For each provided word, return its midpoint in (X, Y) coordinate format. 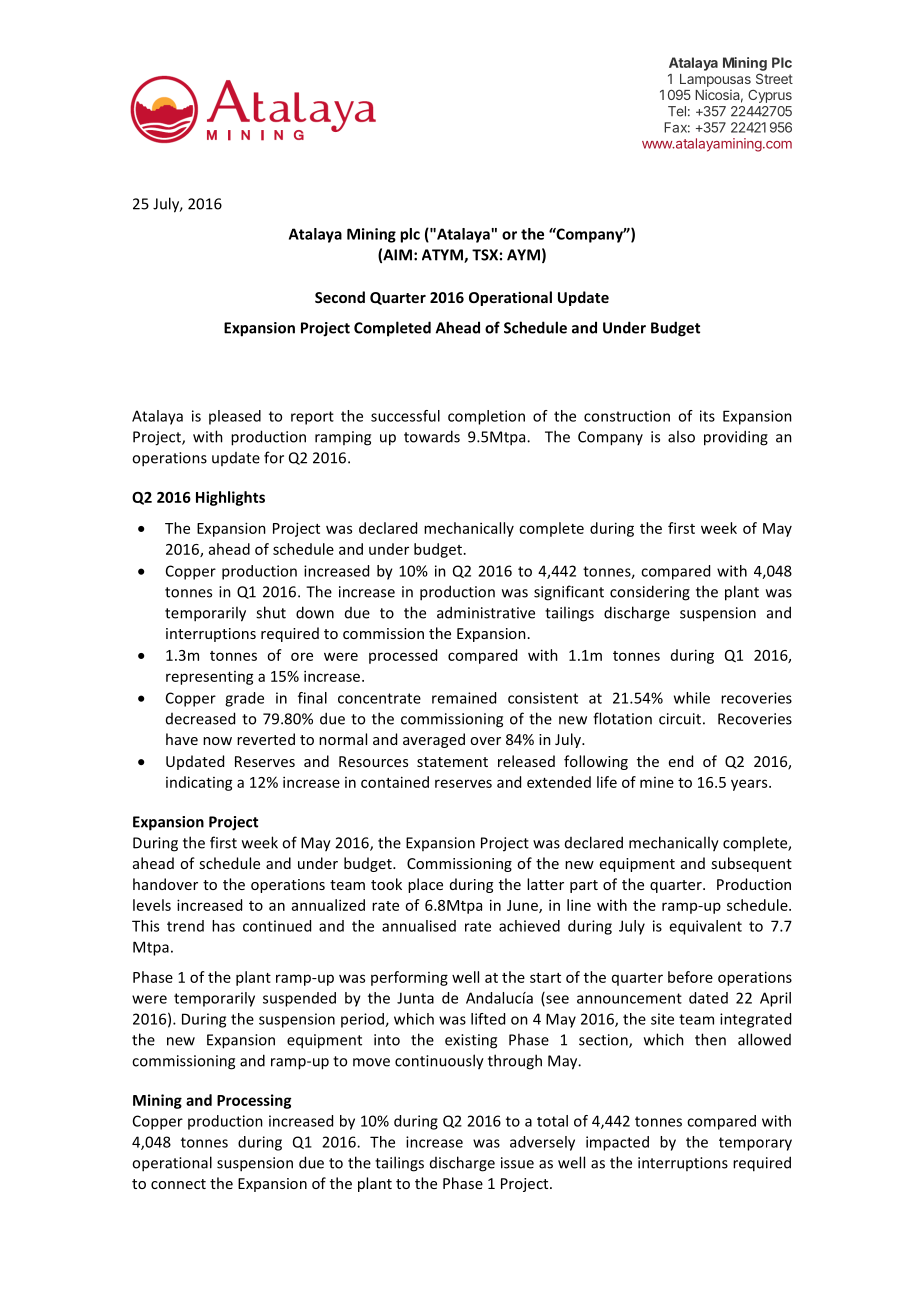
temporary (755, 1144)
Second (340, 297)
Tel (677, 111)
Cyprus (770, 96)
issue (517, 1163)
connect (178, 1184)
